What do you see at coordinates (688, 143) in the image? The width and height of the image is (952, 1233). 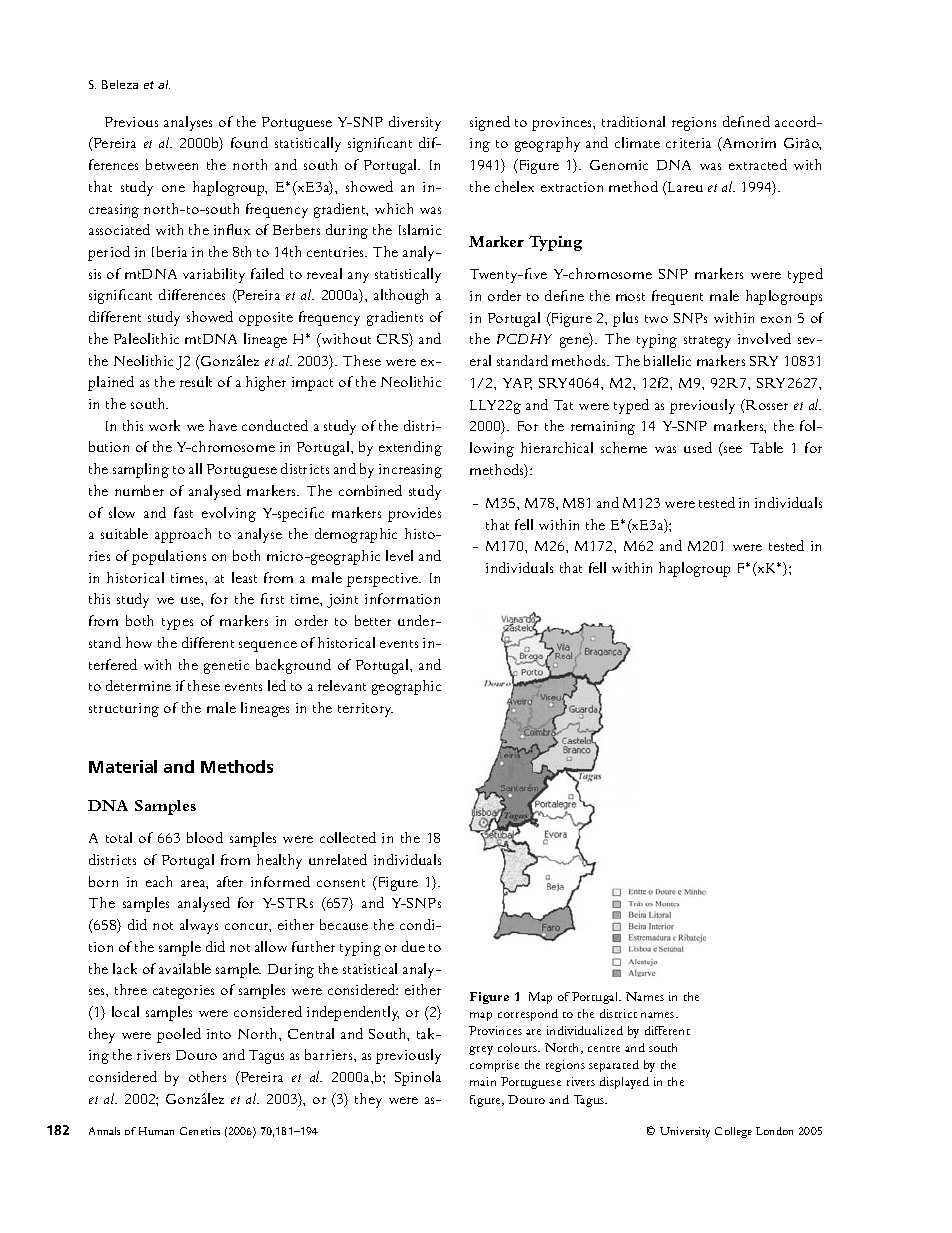 I see `criteria` at bounding box center [688, 143].
